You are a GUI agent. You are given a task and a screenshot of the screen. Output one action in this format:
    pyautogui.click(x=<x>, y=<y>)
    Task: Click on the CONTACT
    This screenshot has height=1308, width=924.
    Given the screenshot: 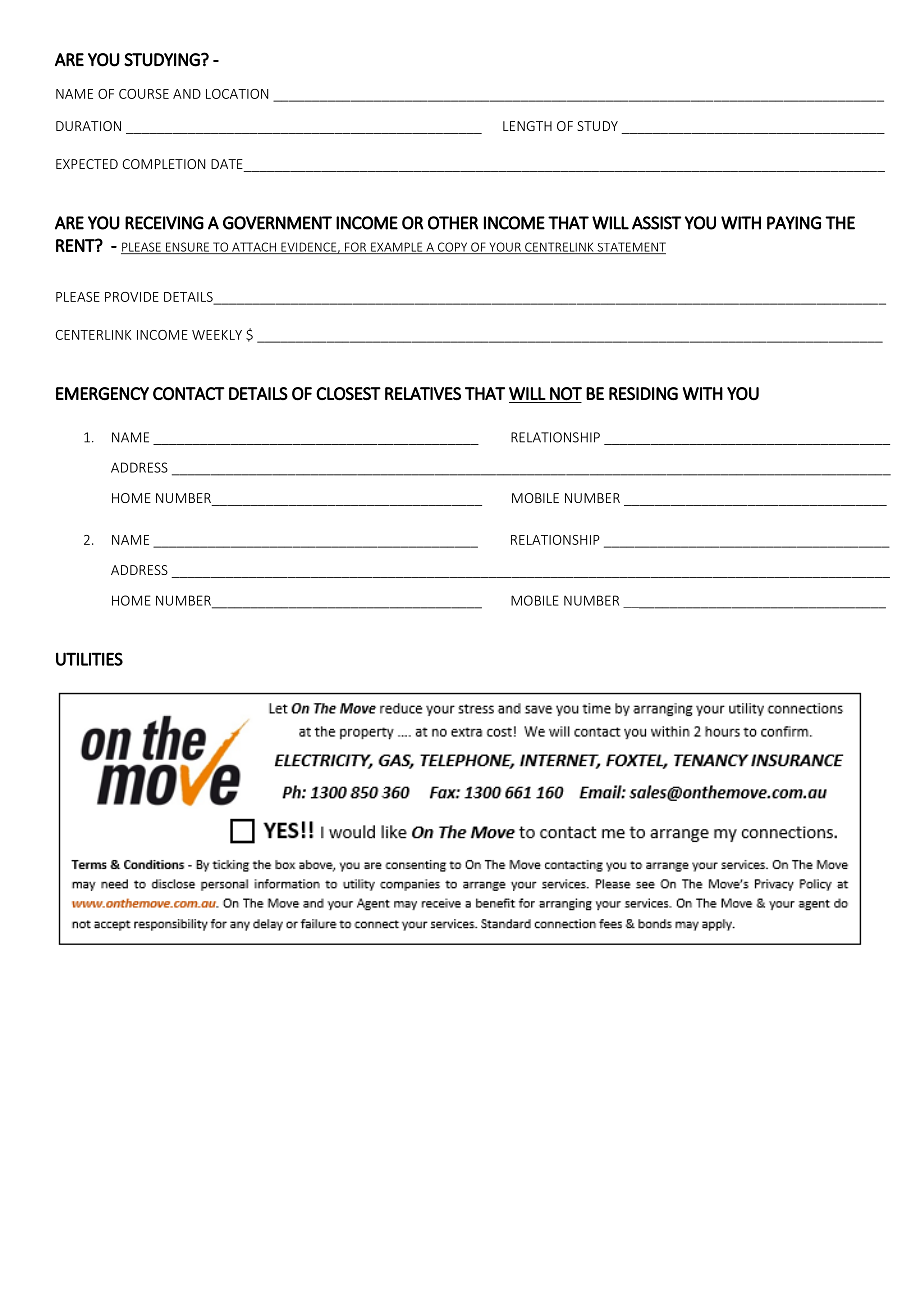 What is the action you would take?
    pyautogui.click(x=189, y=394)
